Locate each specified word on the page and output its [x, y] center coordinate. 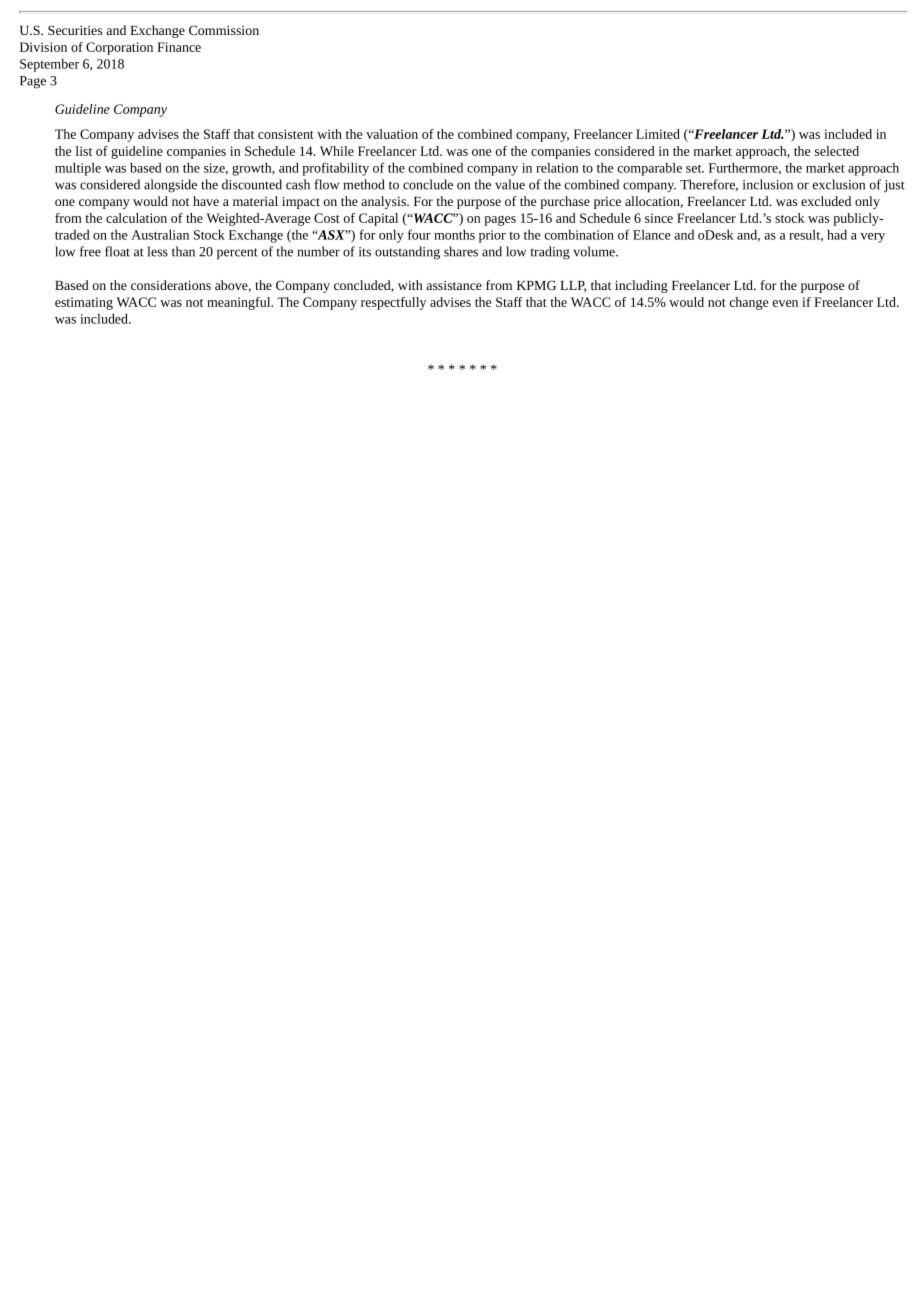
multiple [78, 169]
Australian [160, 234]
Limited [658, 134]
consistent [286, 134]
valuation [392, 134]
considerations [171, 285]
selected [837, 151]
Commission [224, 30]
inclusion [768, 184]
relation [557, 167]
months [454, 234]
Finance [179, 47]
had [837, 234]
